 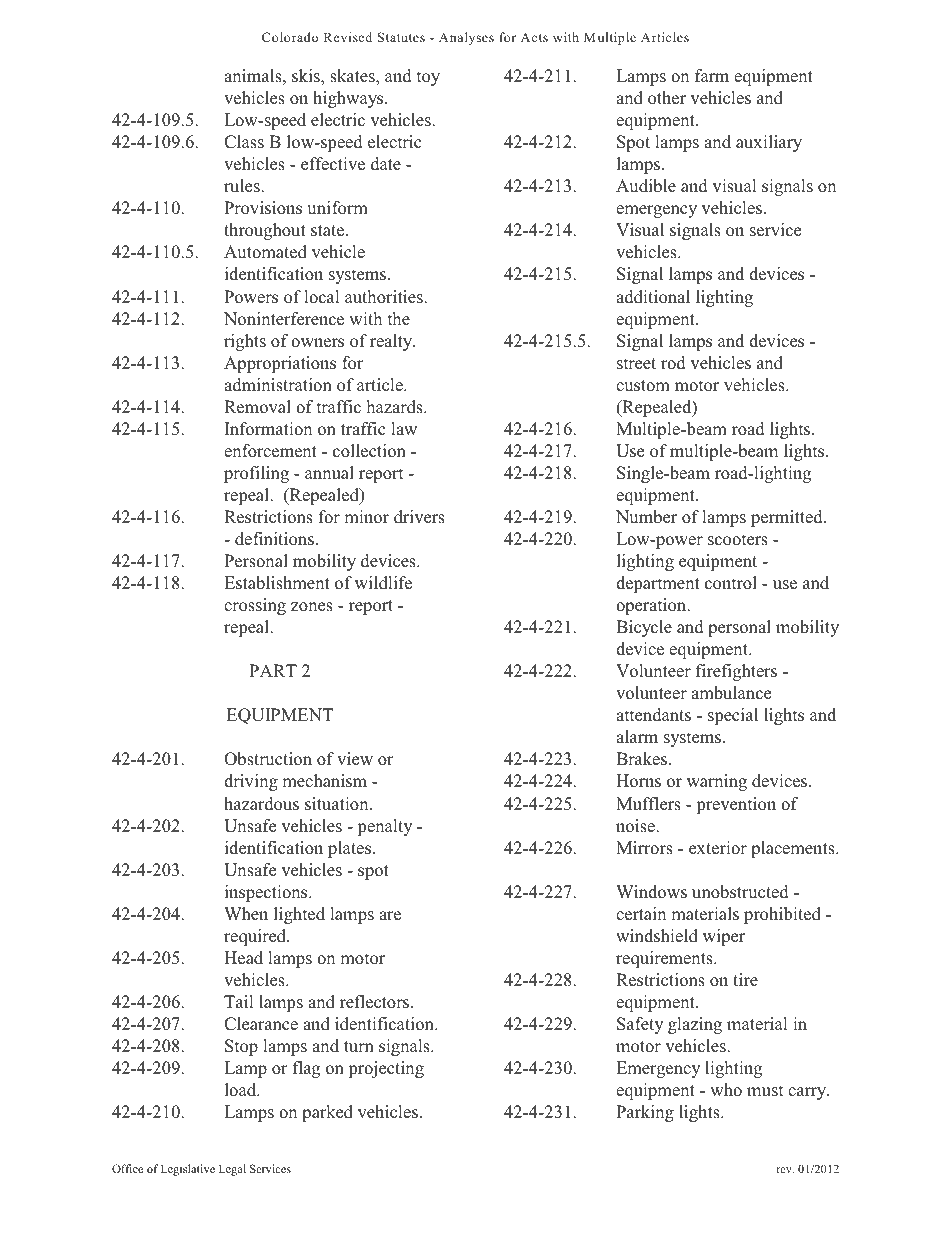 What do you see at coordinates (255, 606) in the document?
I see `crossing` at bounding box center [255, 606].
